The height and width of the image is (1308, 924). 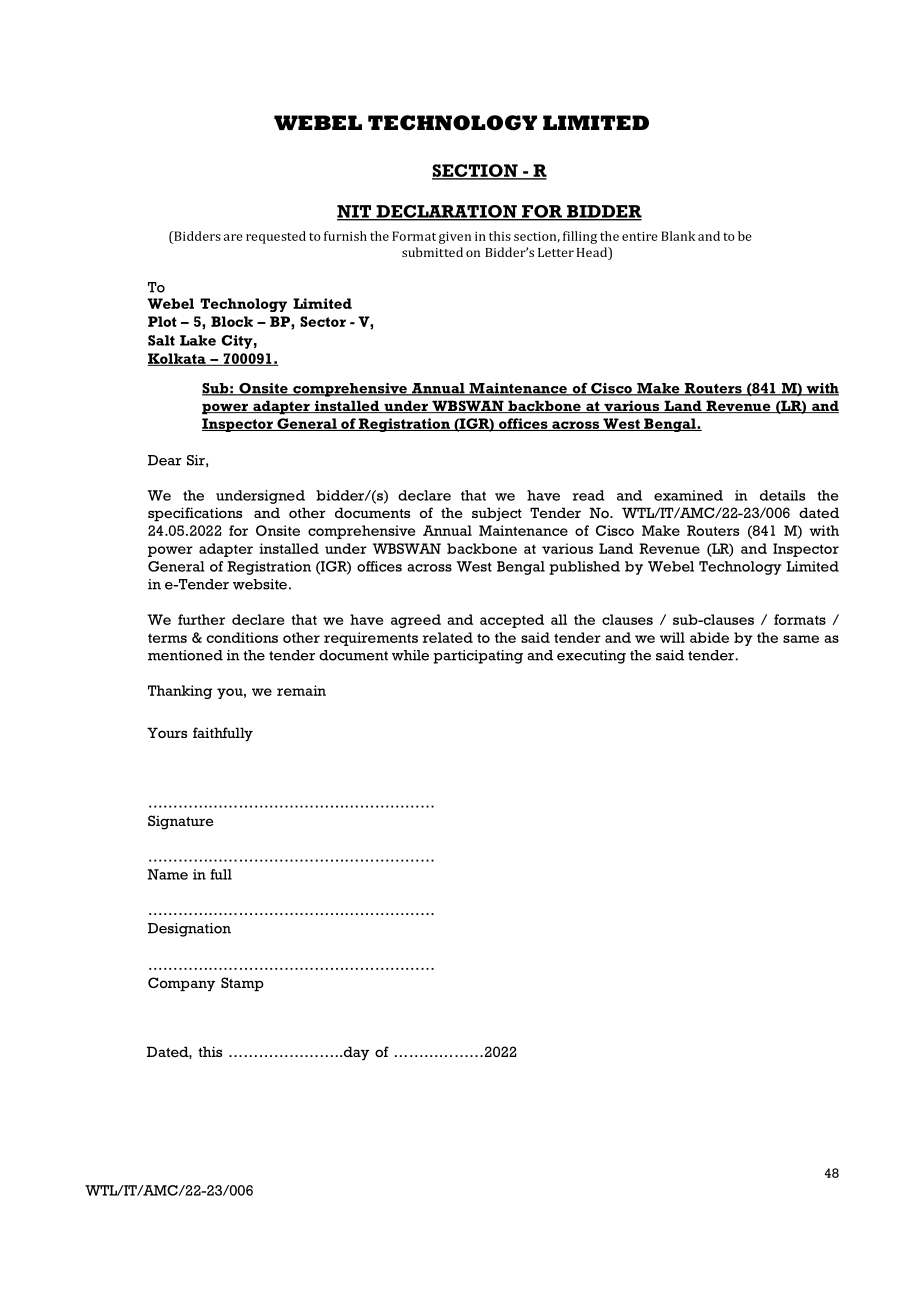 I want to click on day, so click(x=355, y=1053).
